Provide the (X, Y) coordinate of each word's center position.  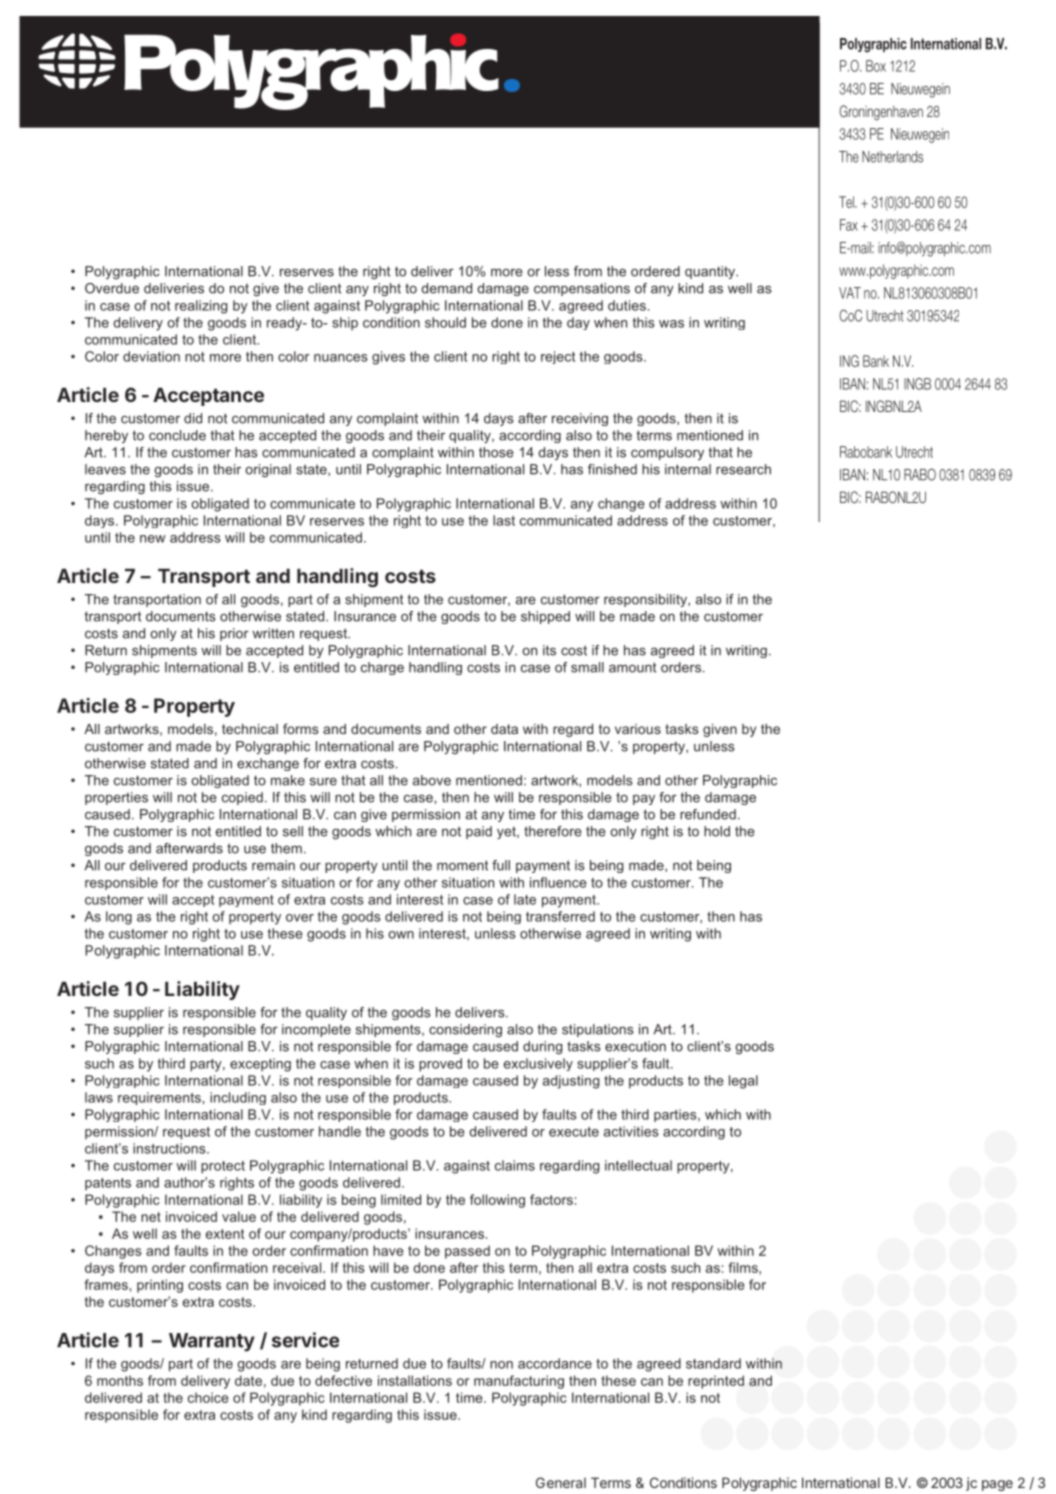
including (238, 1098)
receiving (580, 419)
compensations (582, 289)
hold (717, 831)
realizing (201, 307)
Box (876, 66)
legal (743, 1082)
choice (208, 1397)
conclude (177, 435)
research (743, 469)
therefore (553, 831)
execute (574, 1132)
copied (242, 798)
